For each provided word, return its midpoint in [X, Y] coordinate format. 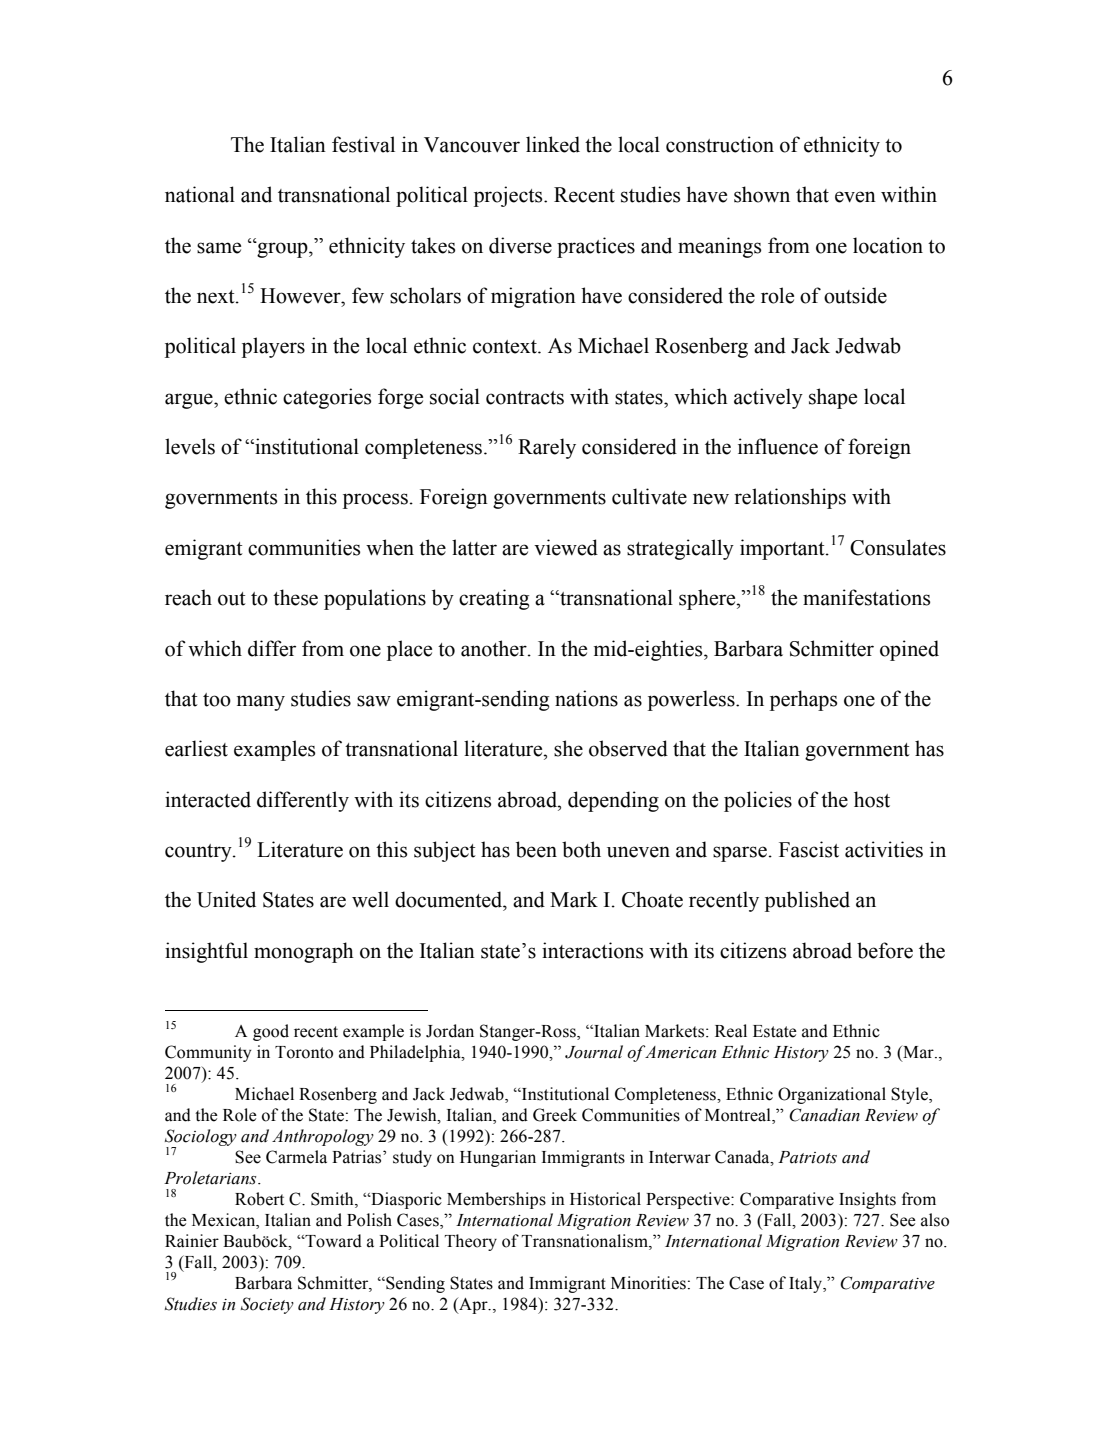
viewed [566, 547]
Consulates [898, 547]
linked [553, 144]
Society [267, 1305]
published [807, 901]
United [226, 899]
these [295, 597]
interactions [592, 950]
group [282, 249]
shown [762, 194]
